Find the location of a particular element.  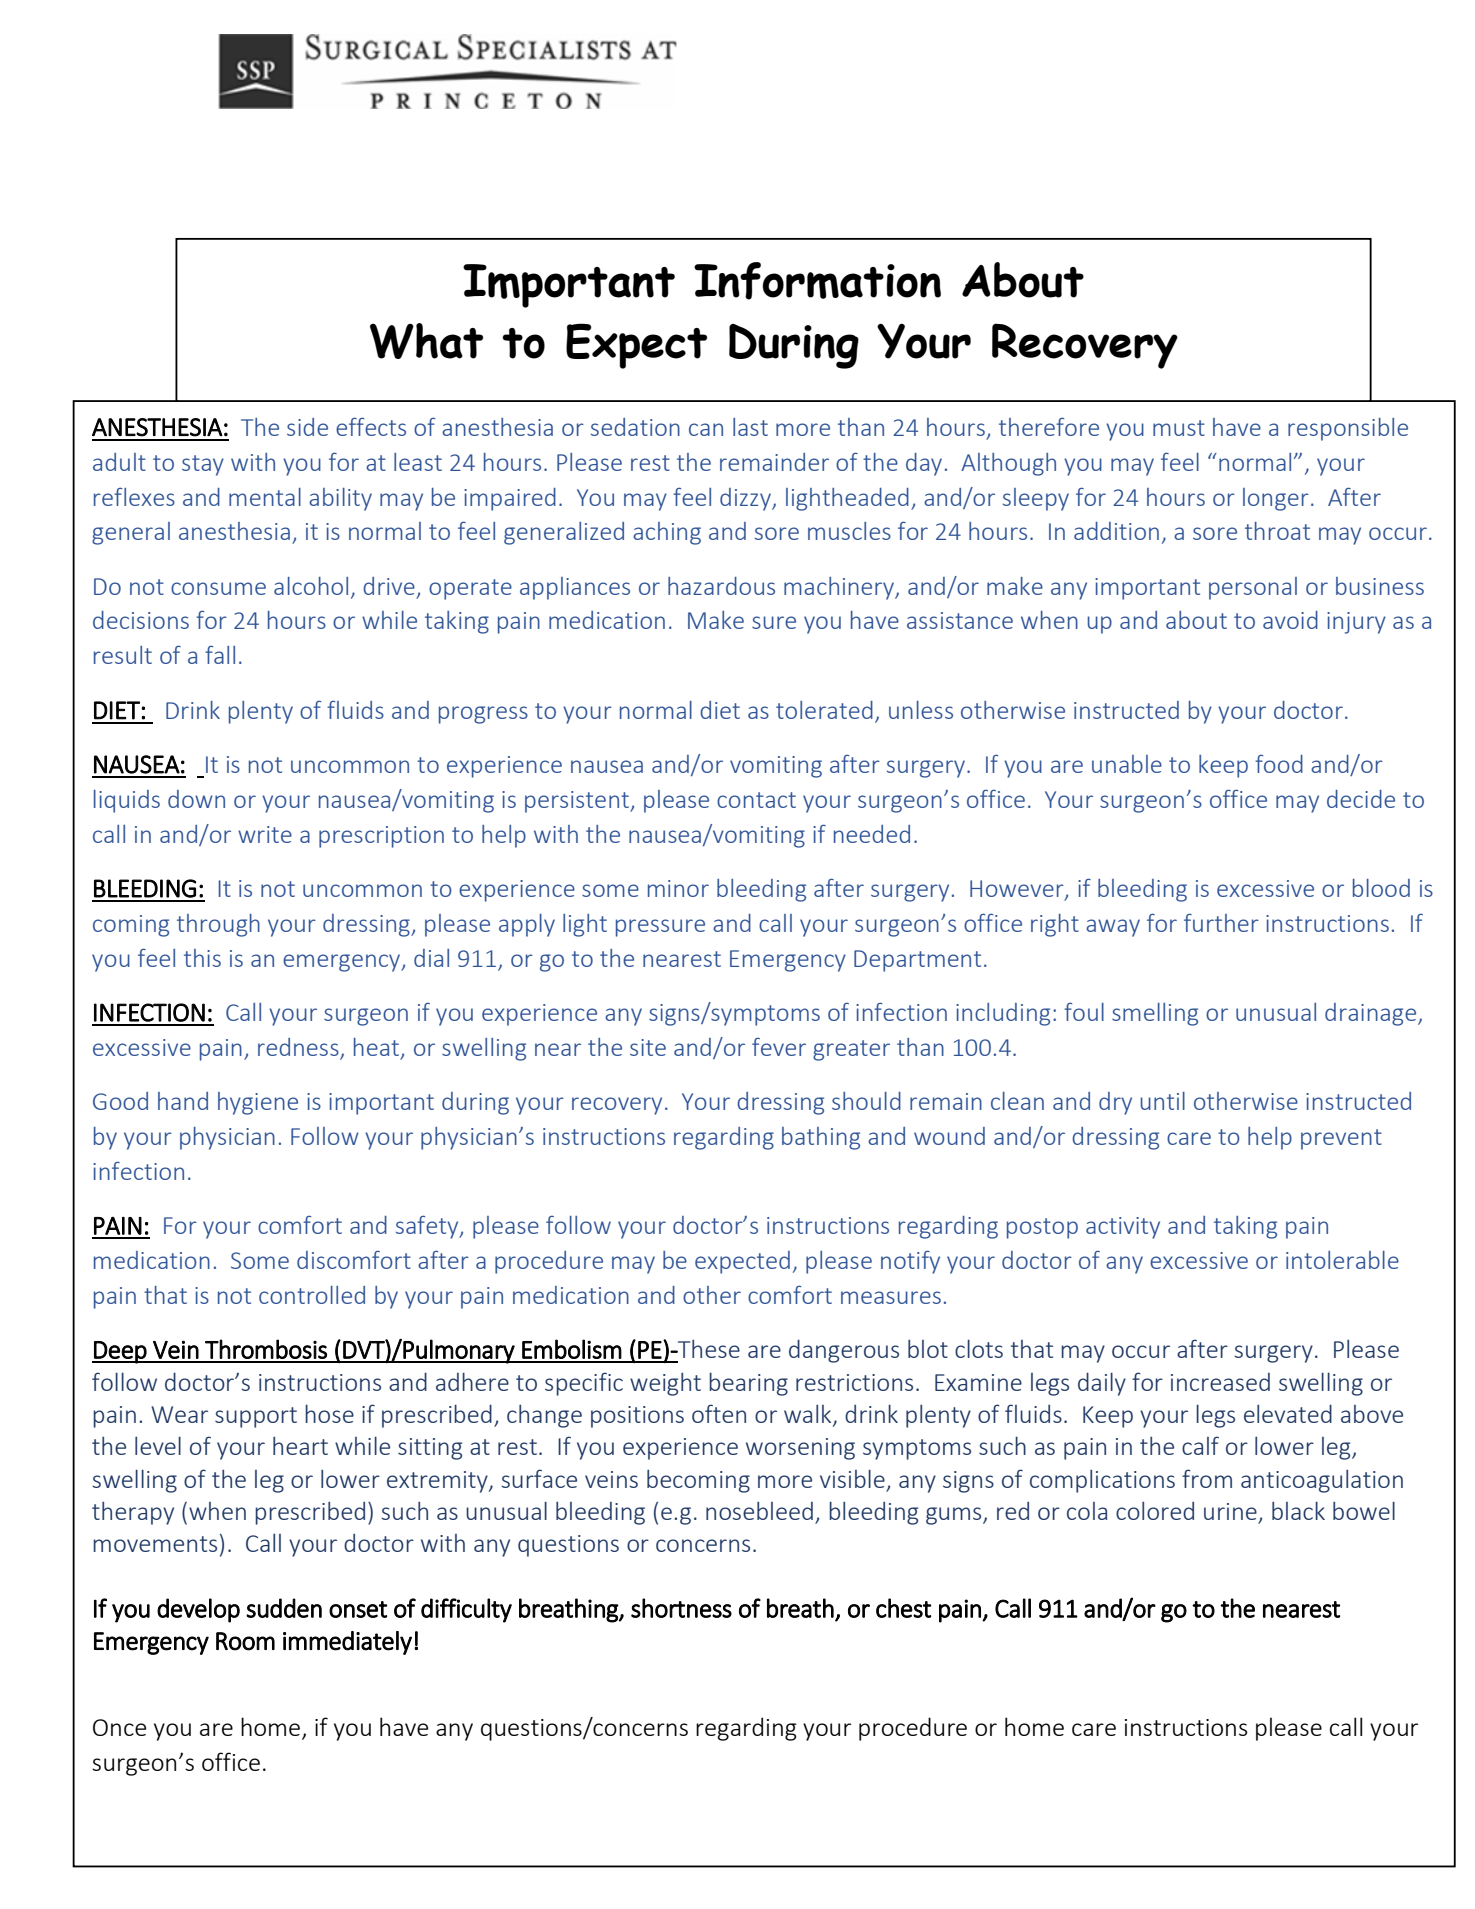

must is located at coordinates (1179, 428).
